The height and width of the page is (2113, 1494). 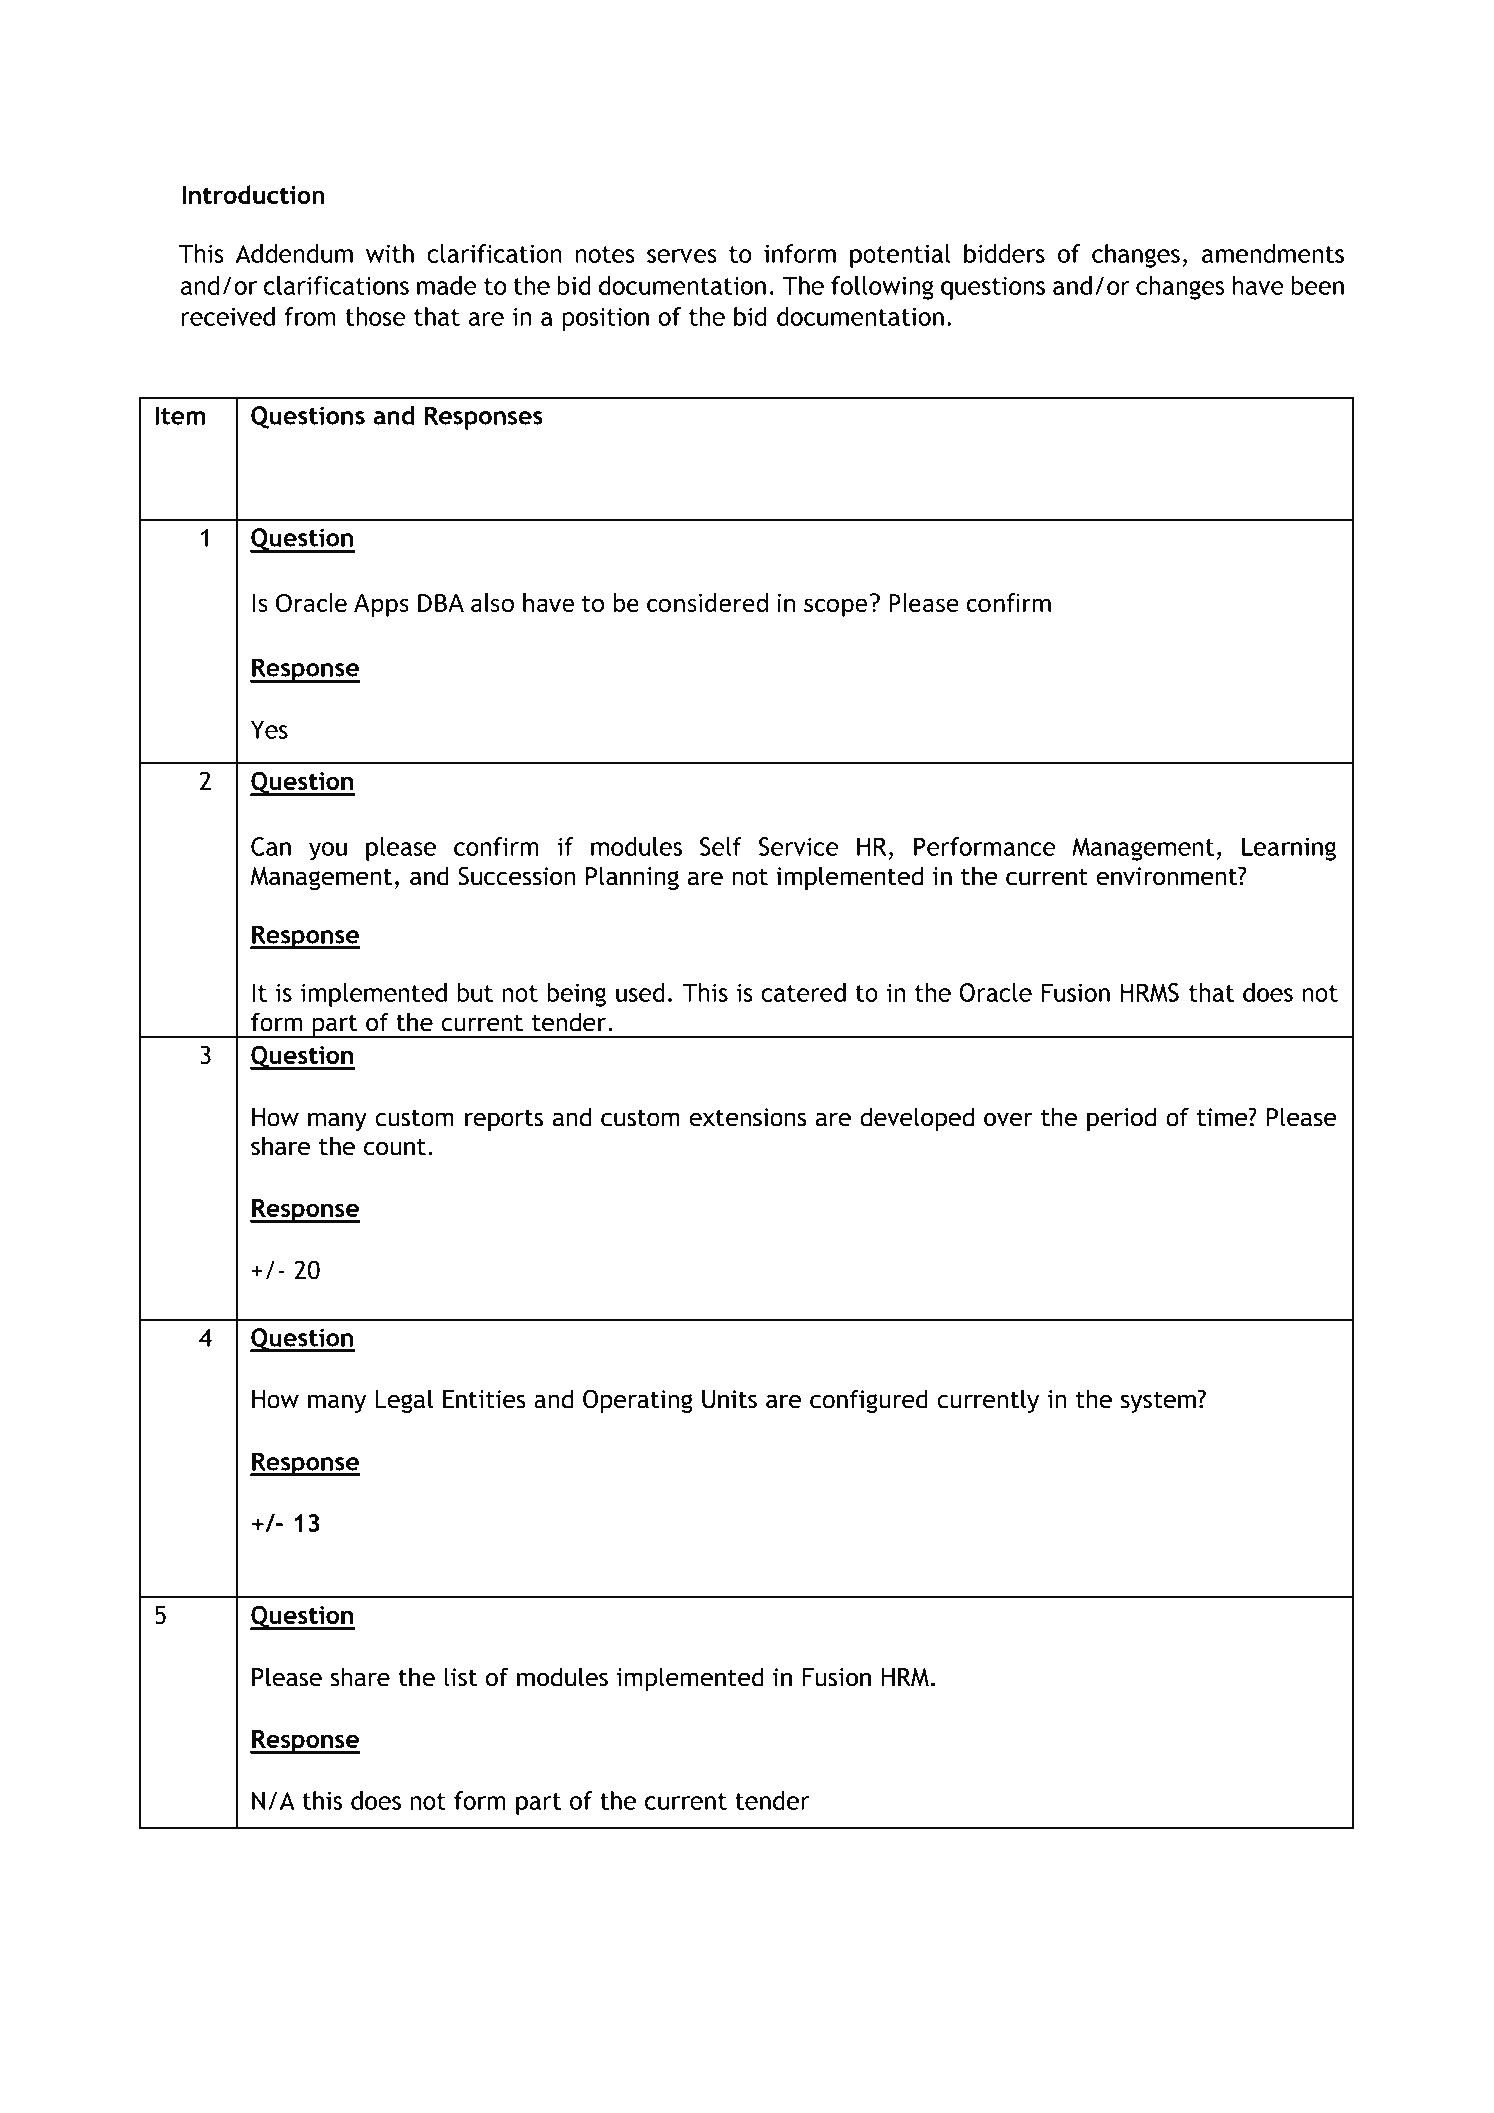 What do you see at coordinates (835, 607) in the page?
I see `scope` at bounding box center [835, 607].
